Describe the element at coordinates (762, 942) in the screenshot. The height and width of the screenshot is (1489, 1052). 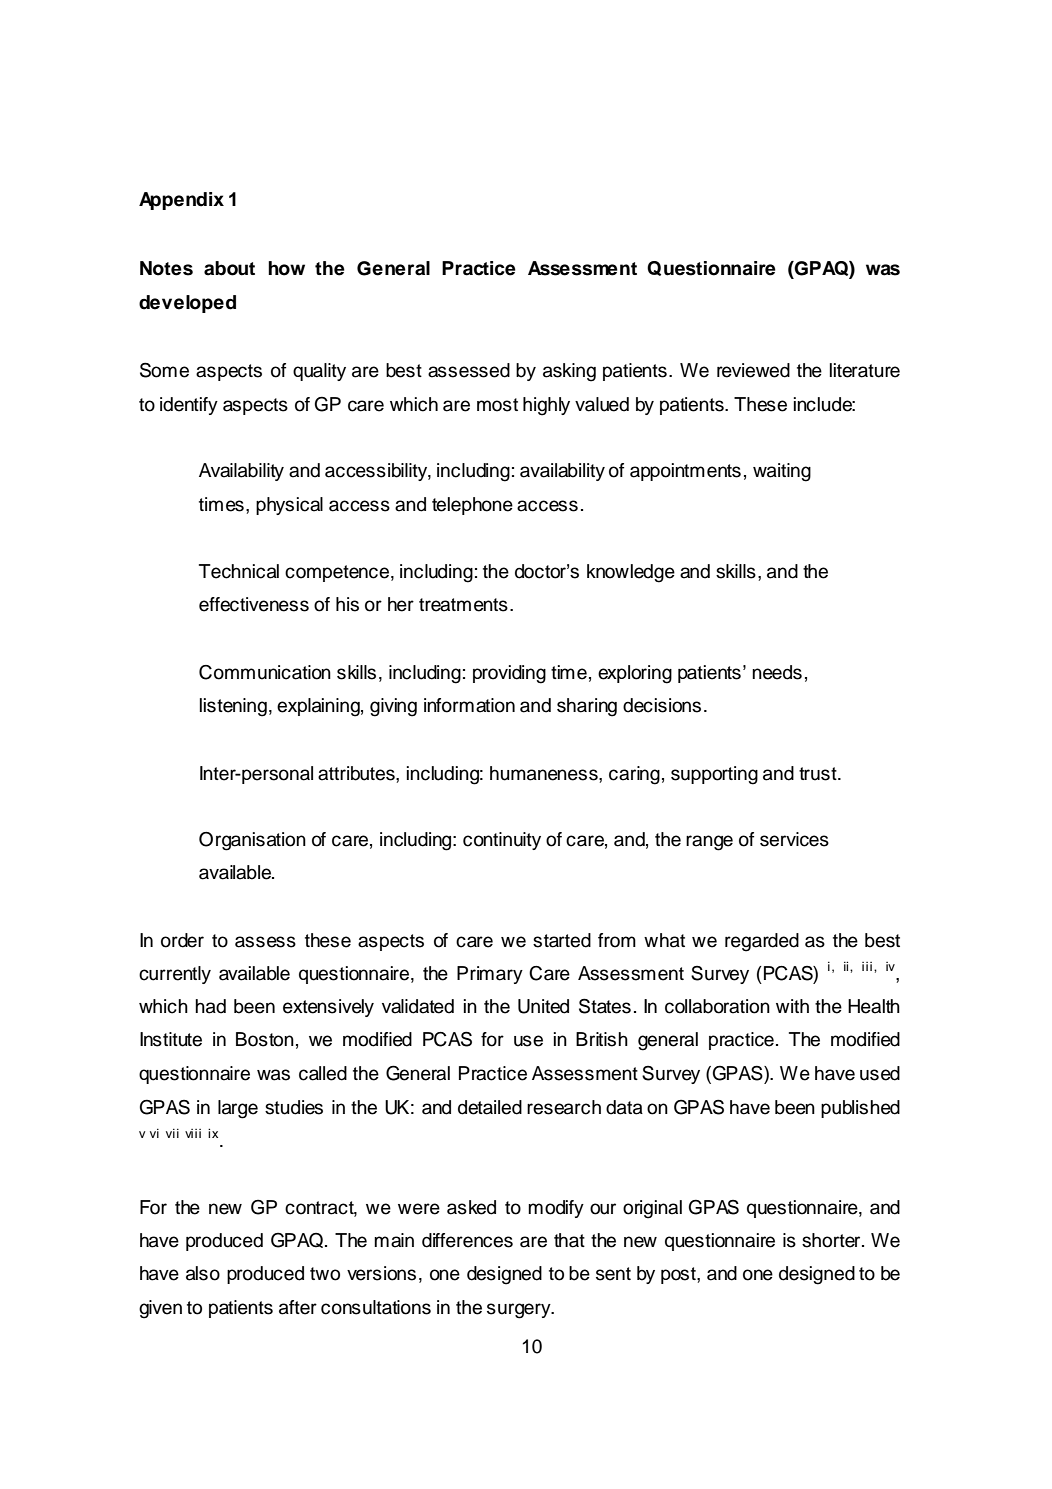
I see `regarded` at that location.
